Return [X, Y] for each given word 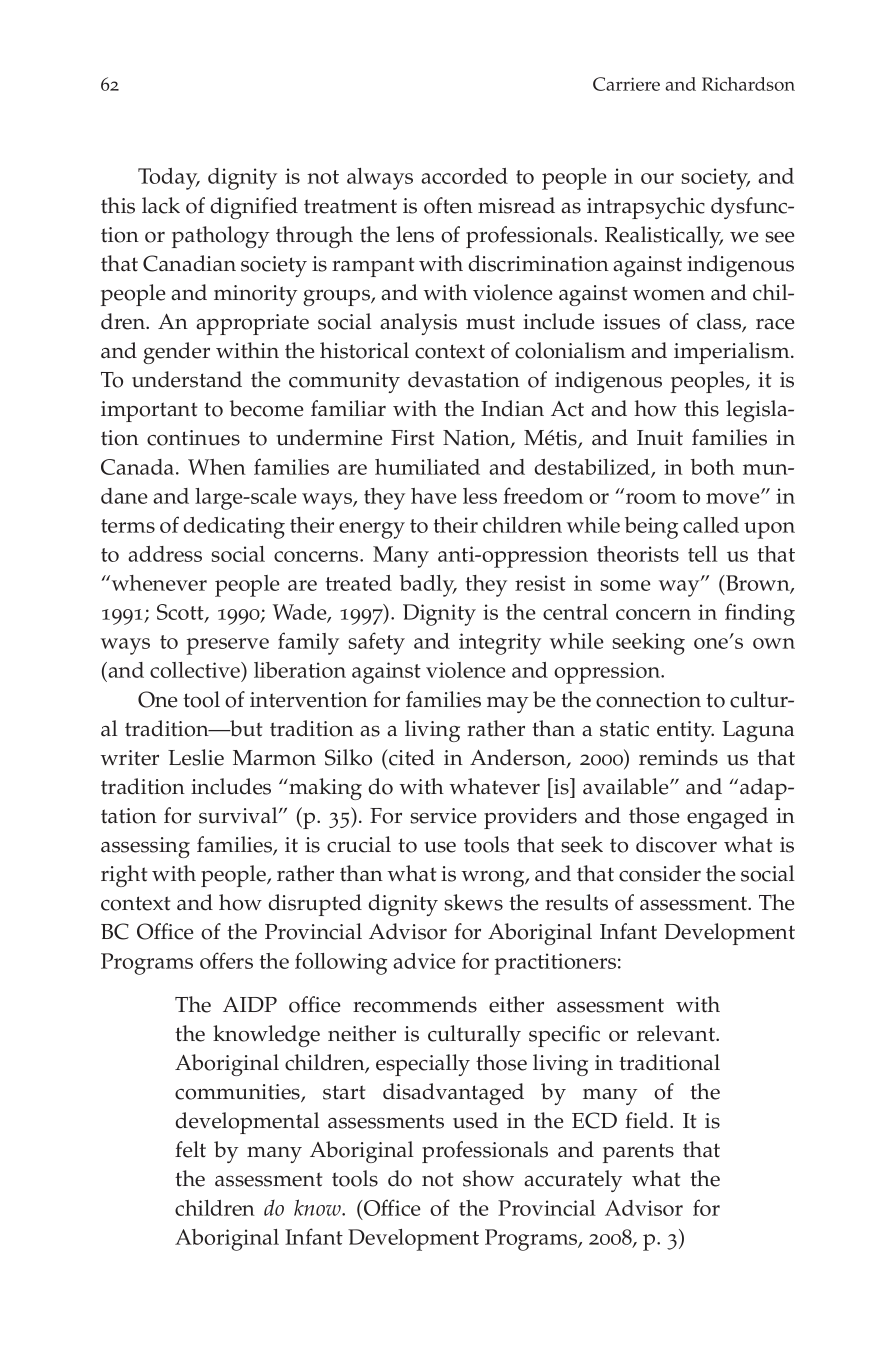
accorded [464, 176]
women [669, 295]
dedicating [234, 528]
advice [424, 961]
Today [169, 179]
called [711, 525]
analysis [418, 324]
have [434, 496]
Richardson [748, 84]
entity [685, 731]
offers [226, 960]
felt [190, 1149]
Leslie [196, 757]
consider [660, 873]
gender [176, 353]
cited [411, 757]
